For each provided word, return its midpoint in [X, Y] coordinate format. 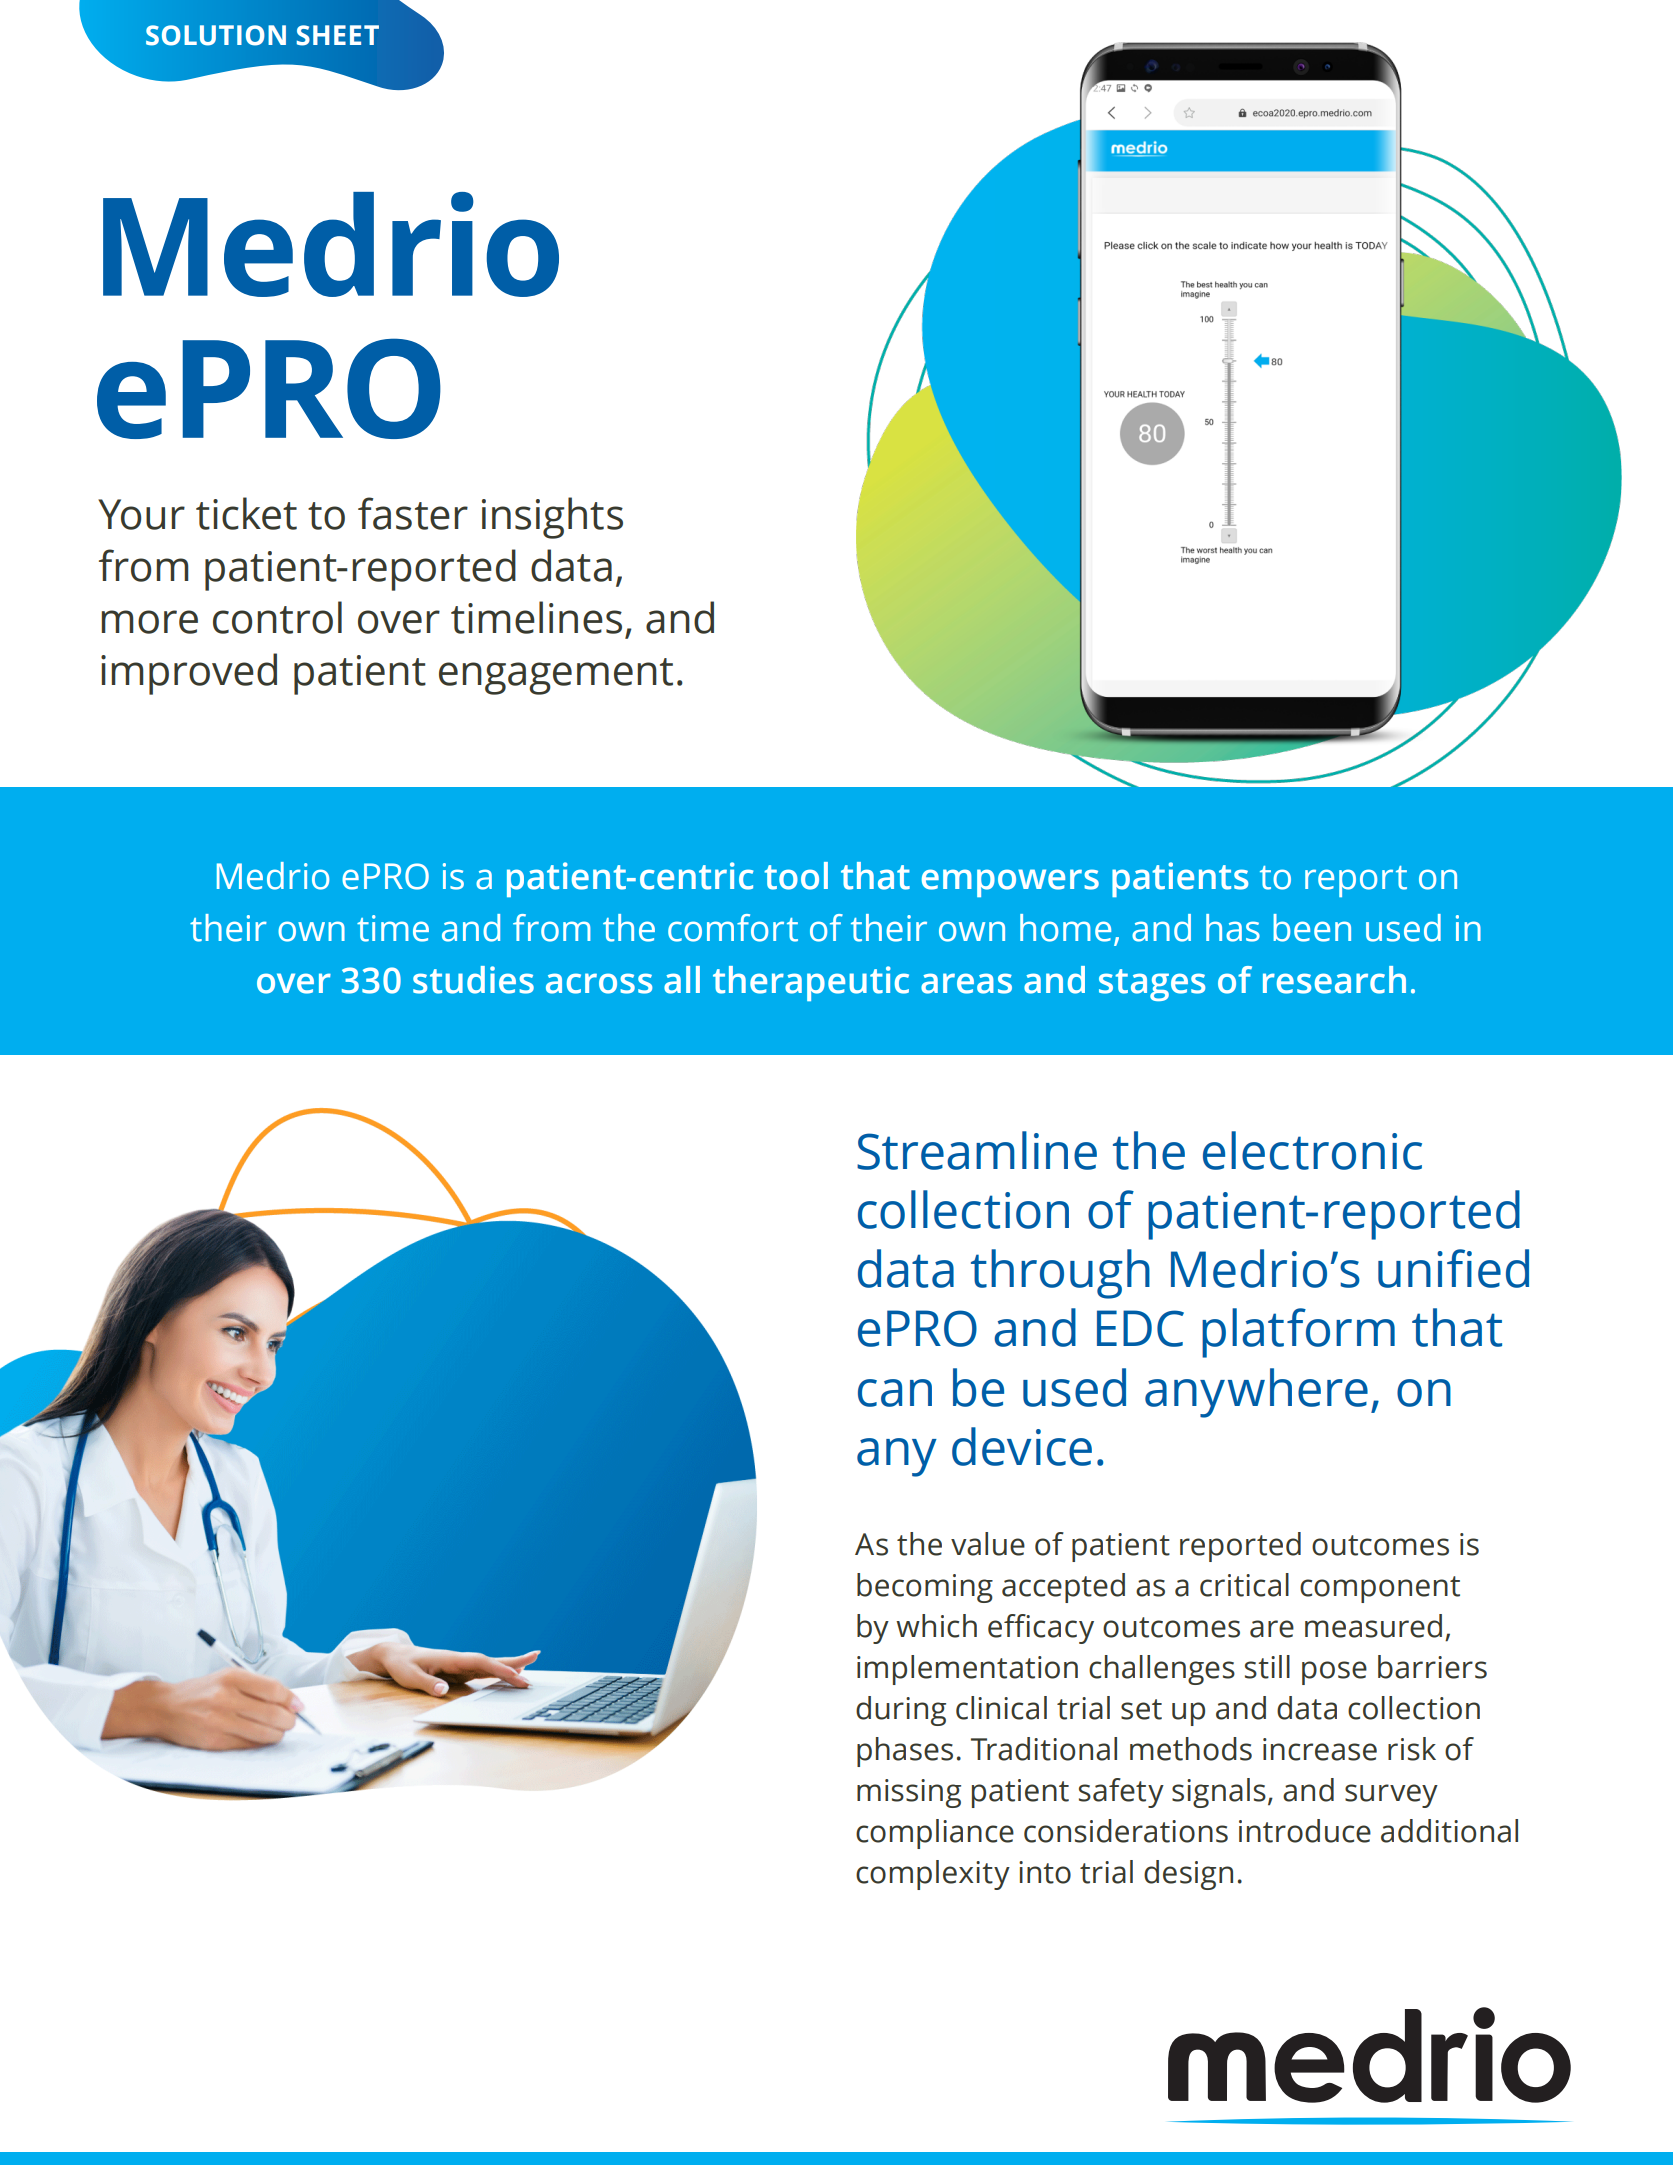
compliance [935, 1834]
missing [909, 1793]
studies [473, 980]
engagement [556, 676]
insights [552, 518]
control [277, 617]
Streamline [977, 1150]
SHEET [337, 35]
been [1312, 928]
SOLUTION [216, 35]
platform [1298, 1333]
